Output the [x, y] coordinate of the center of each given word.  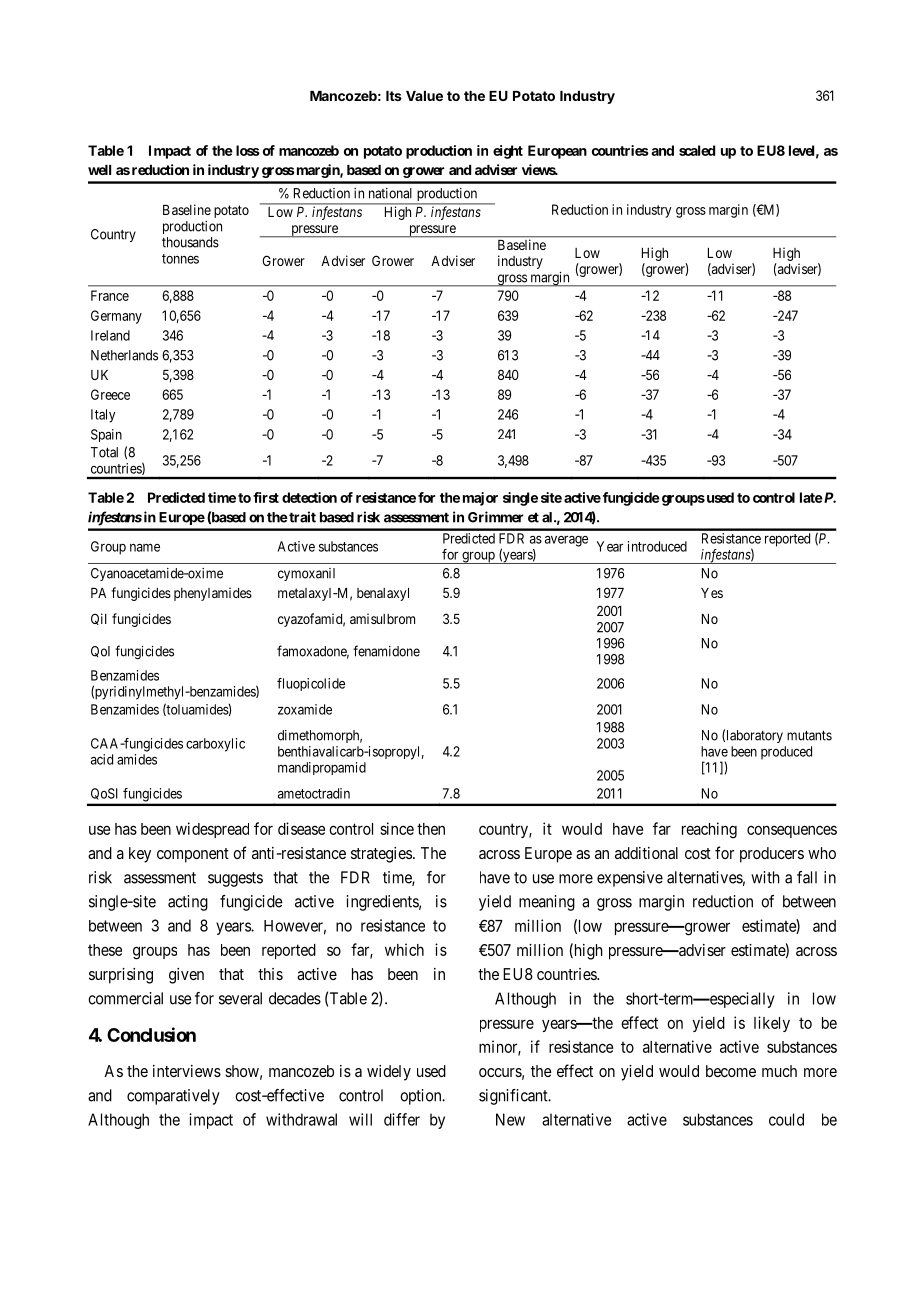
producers [772, 855]
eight [508, 152]
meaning [547, 903]
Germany [116, 317]
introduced [657, 546]
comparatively [173, 1097]
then [431, 829]
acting [188, 903]
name [145, 547]
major [480, 499]
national [390, 193]
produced [786, 753]
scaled [697, 150]
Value [424, 96]
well [99, 170]
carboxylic [215, 745]
